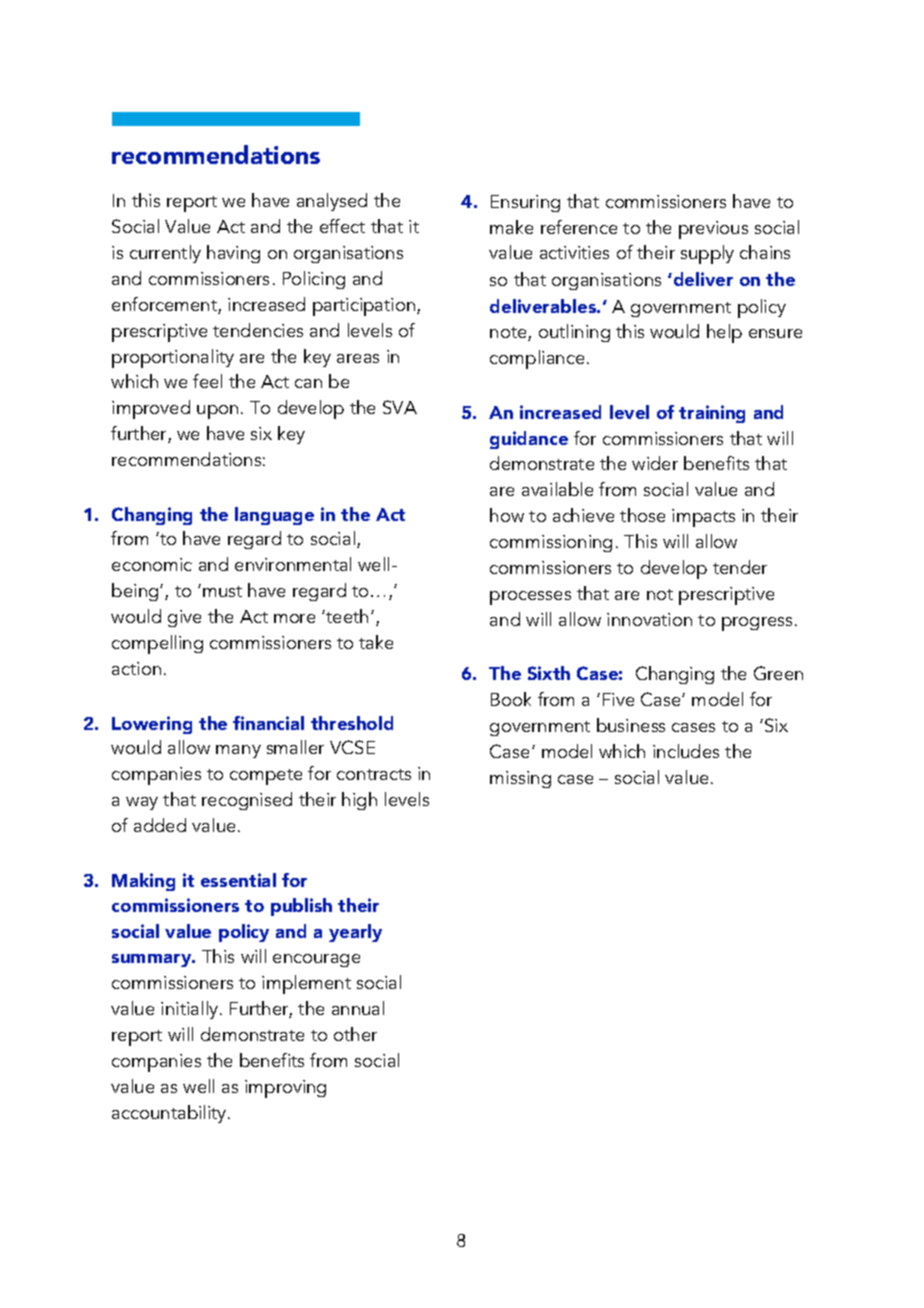  I want to click on make, so click(511, 227).
